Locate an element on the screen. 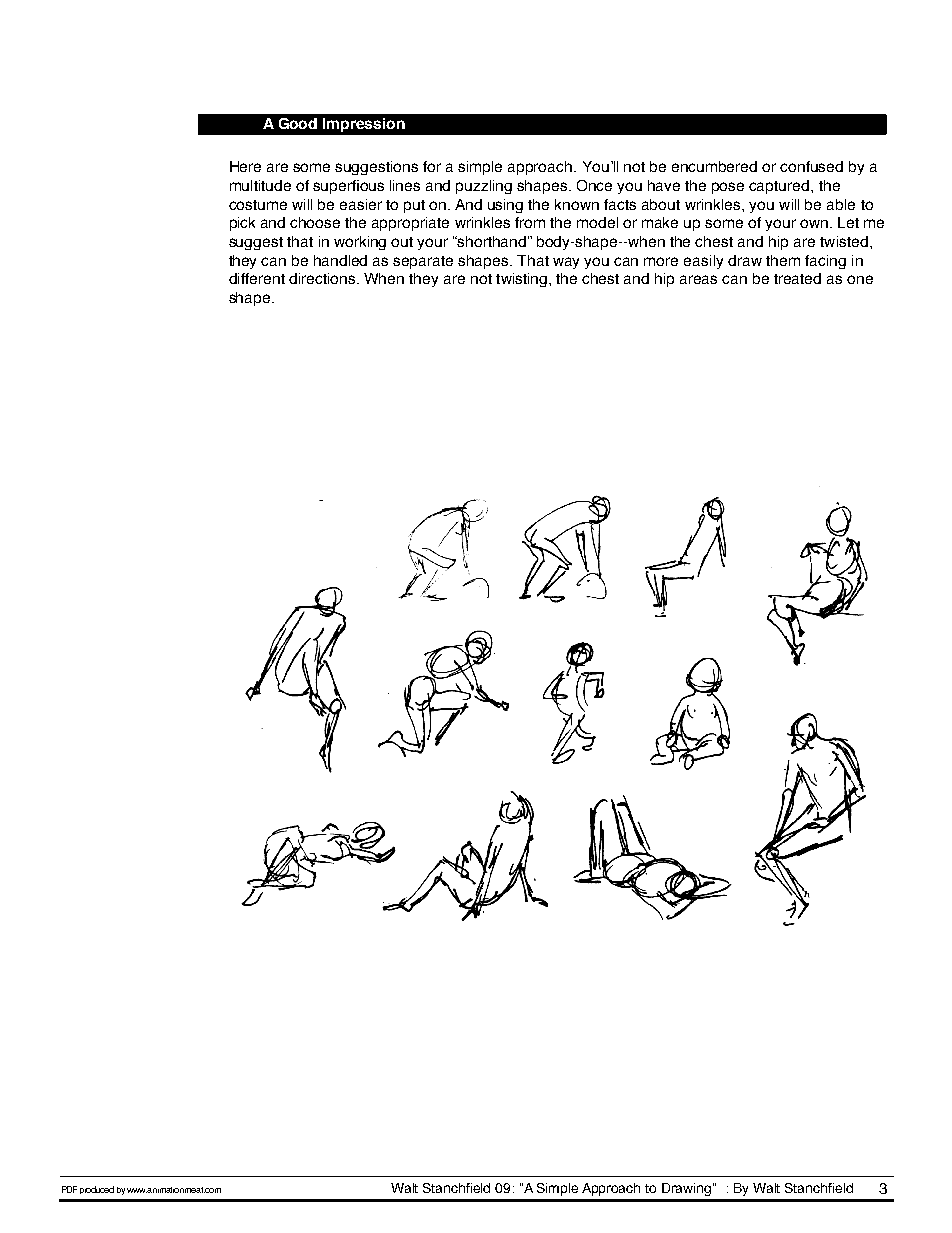  areas is located at coordinates (698, 279).
